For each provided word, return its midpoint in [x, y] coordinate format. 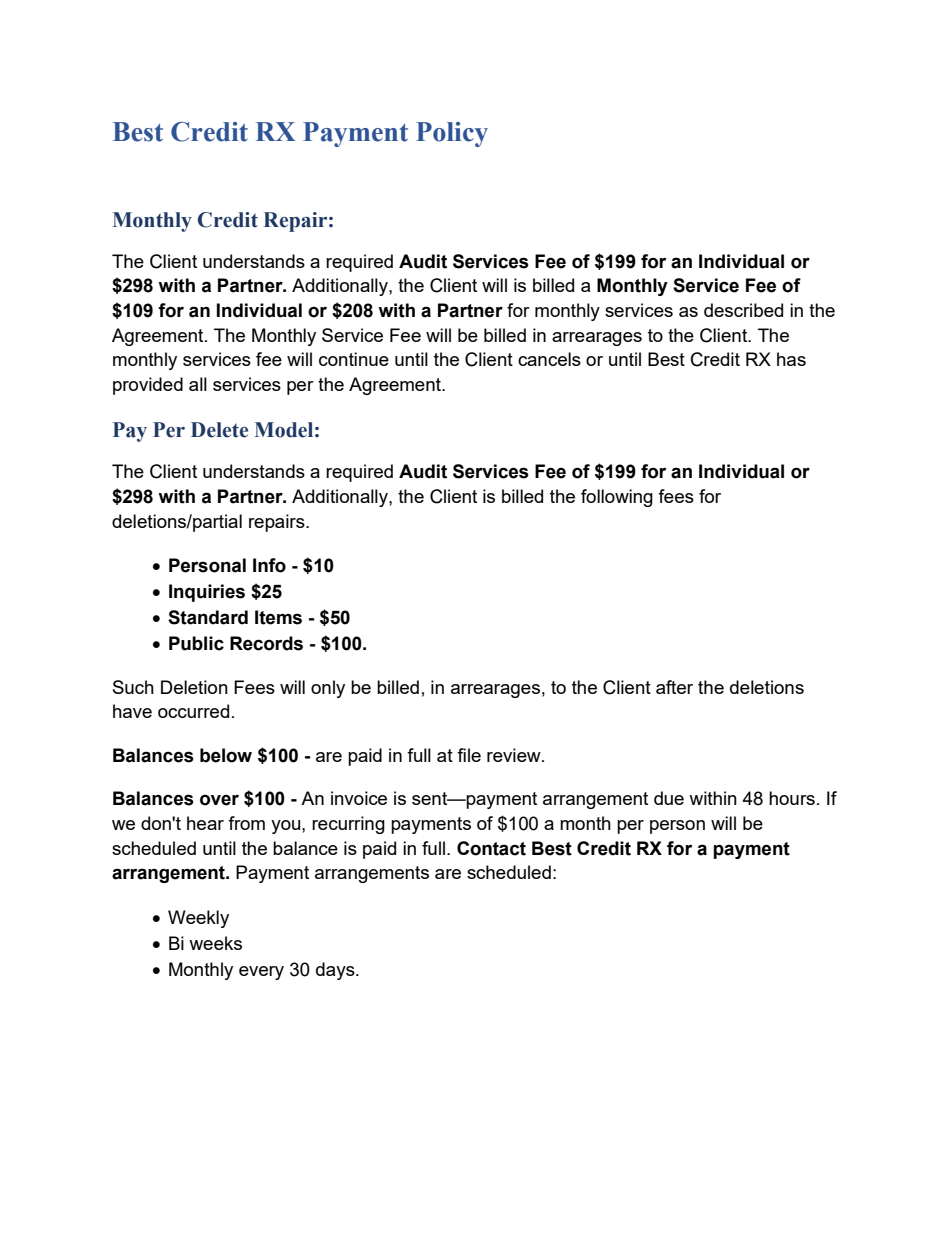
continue [354, 359]
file [469, 755]
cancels [549, 359]
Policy [452, 134]
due [669, 798]
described [743, 310]
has [791, 359]
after [674, 687]
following [617, 498]
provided [148, 386]
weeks [215, 943]
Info [269, 565]
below [226, 755]
